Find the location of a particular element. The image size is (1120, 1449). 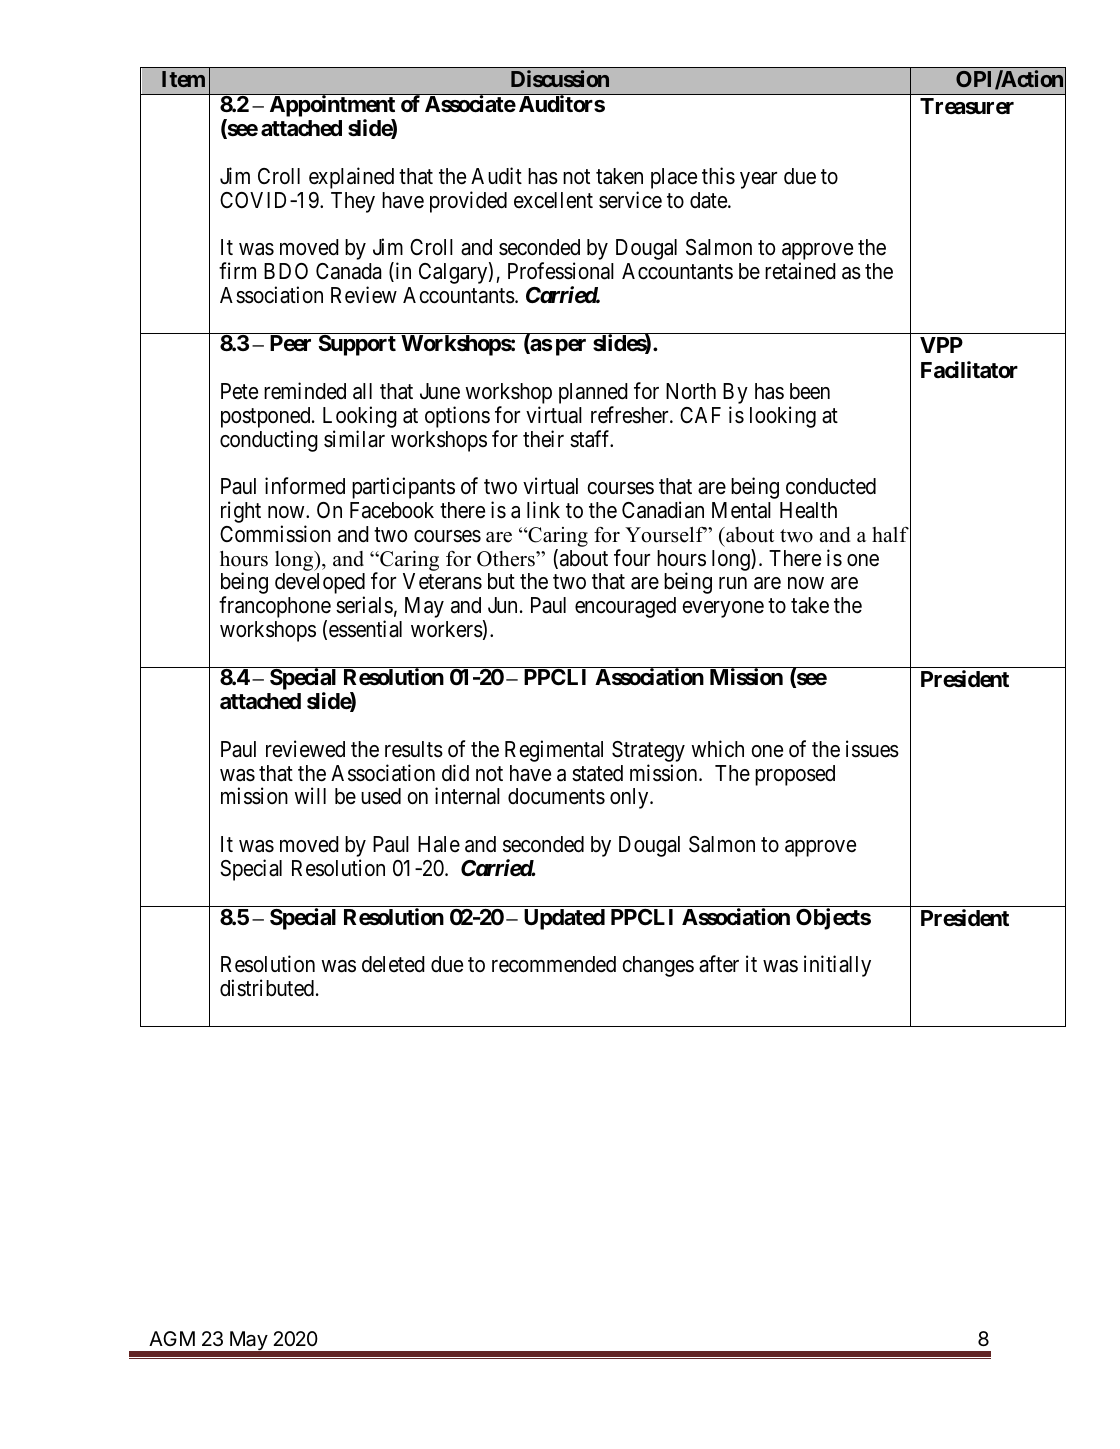

conducted is located at coordinates (831, 486).
